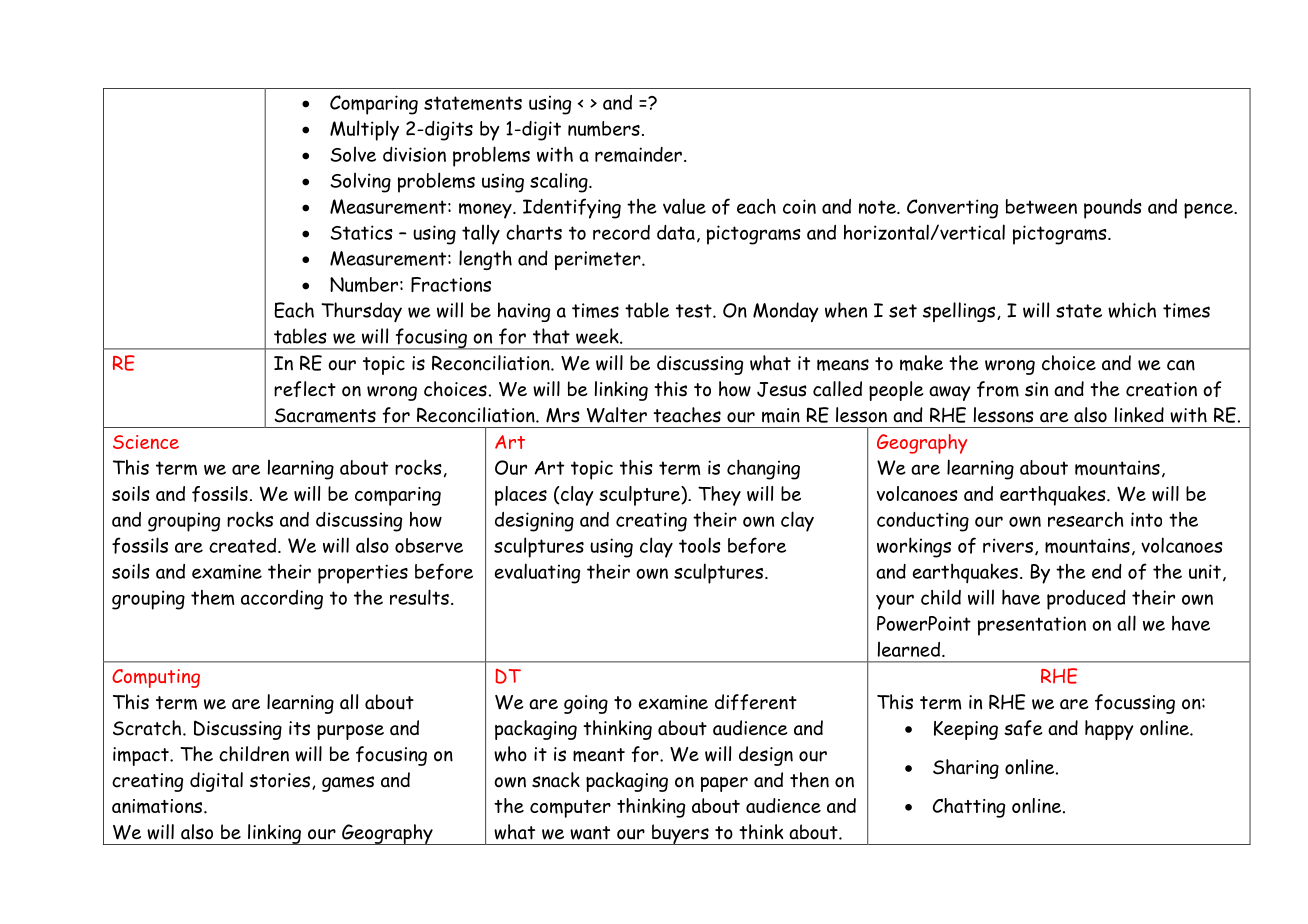 The image size is (1308, 924). What do you see at coordinates (146, 442) in the image?
I see `Science` at bounding box center [146, 442].
